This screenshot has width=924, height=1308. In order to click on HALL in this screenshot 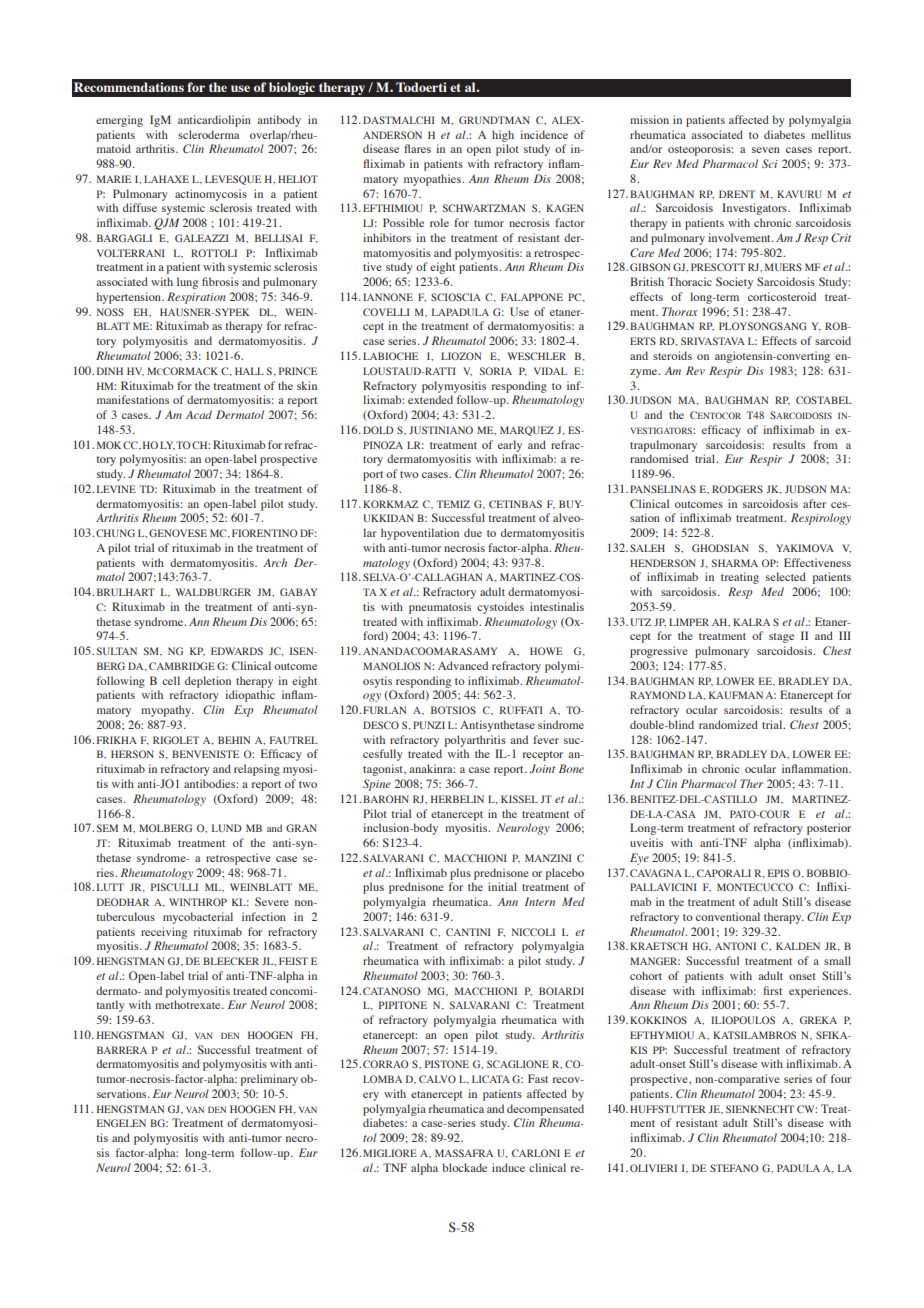, I will do `click(249, 371)`.
